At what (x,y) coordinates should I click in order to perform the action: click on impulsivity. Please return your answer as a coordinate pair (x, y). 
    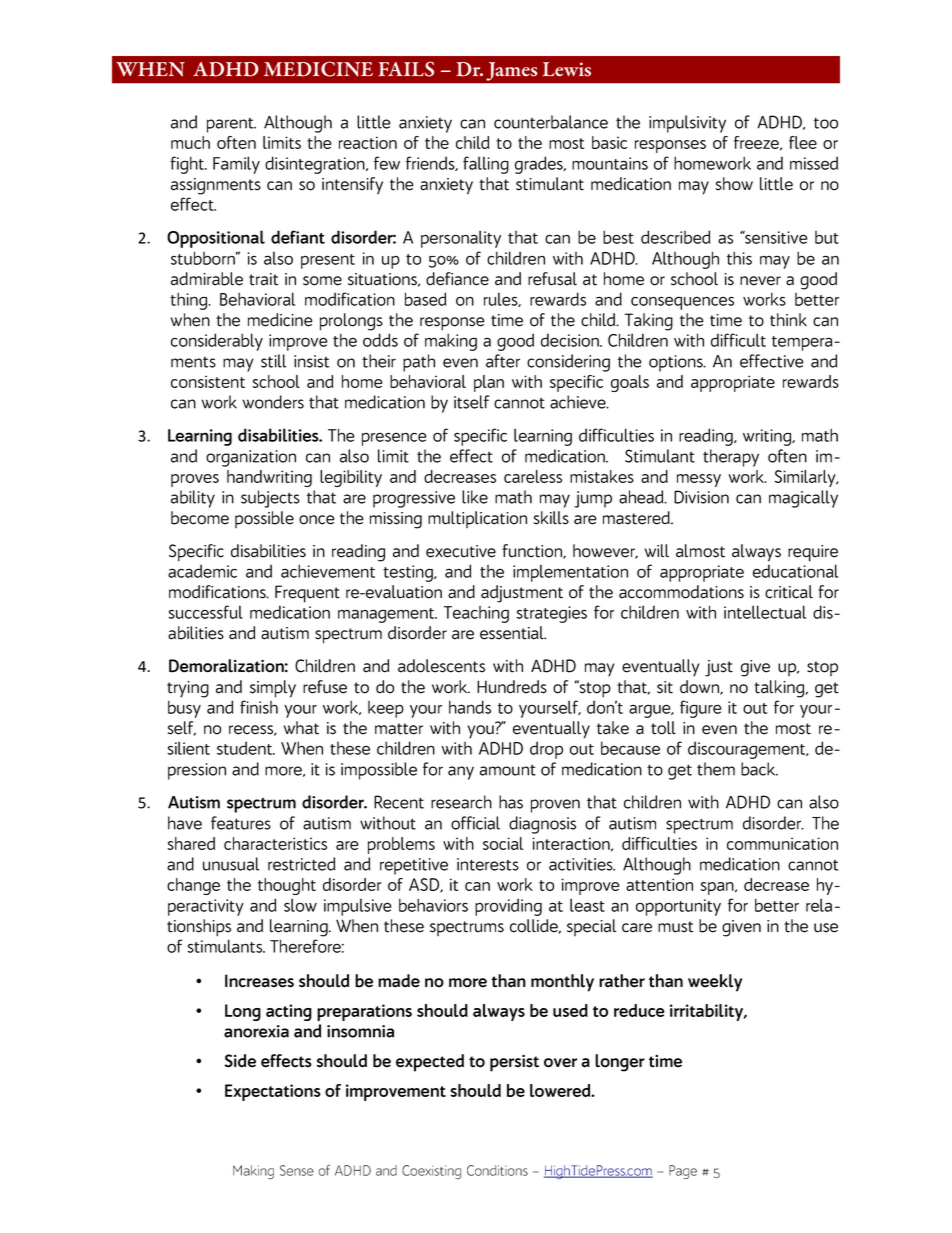
    Looking at the image, I should click on (687, 124).
